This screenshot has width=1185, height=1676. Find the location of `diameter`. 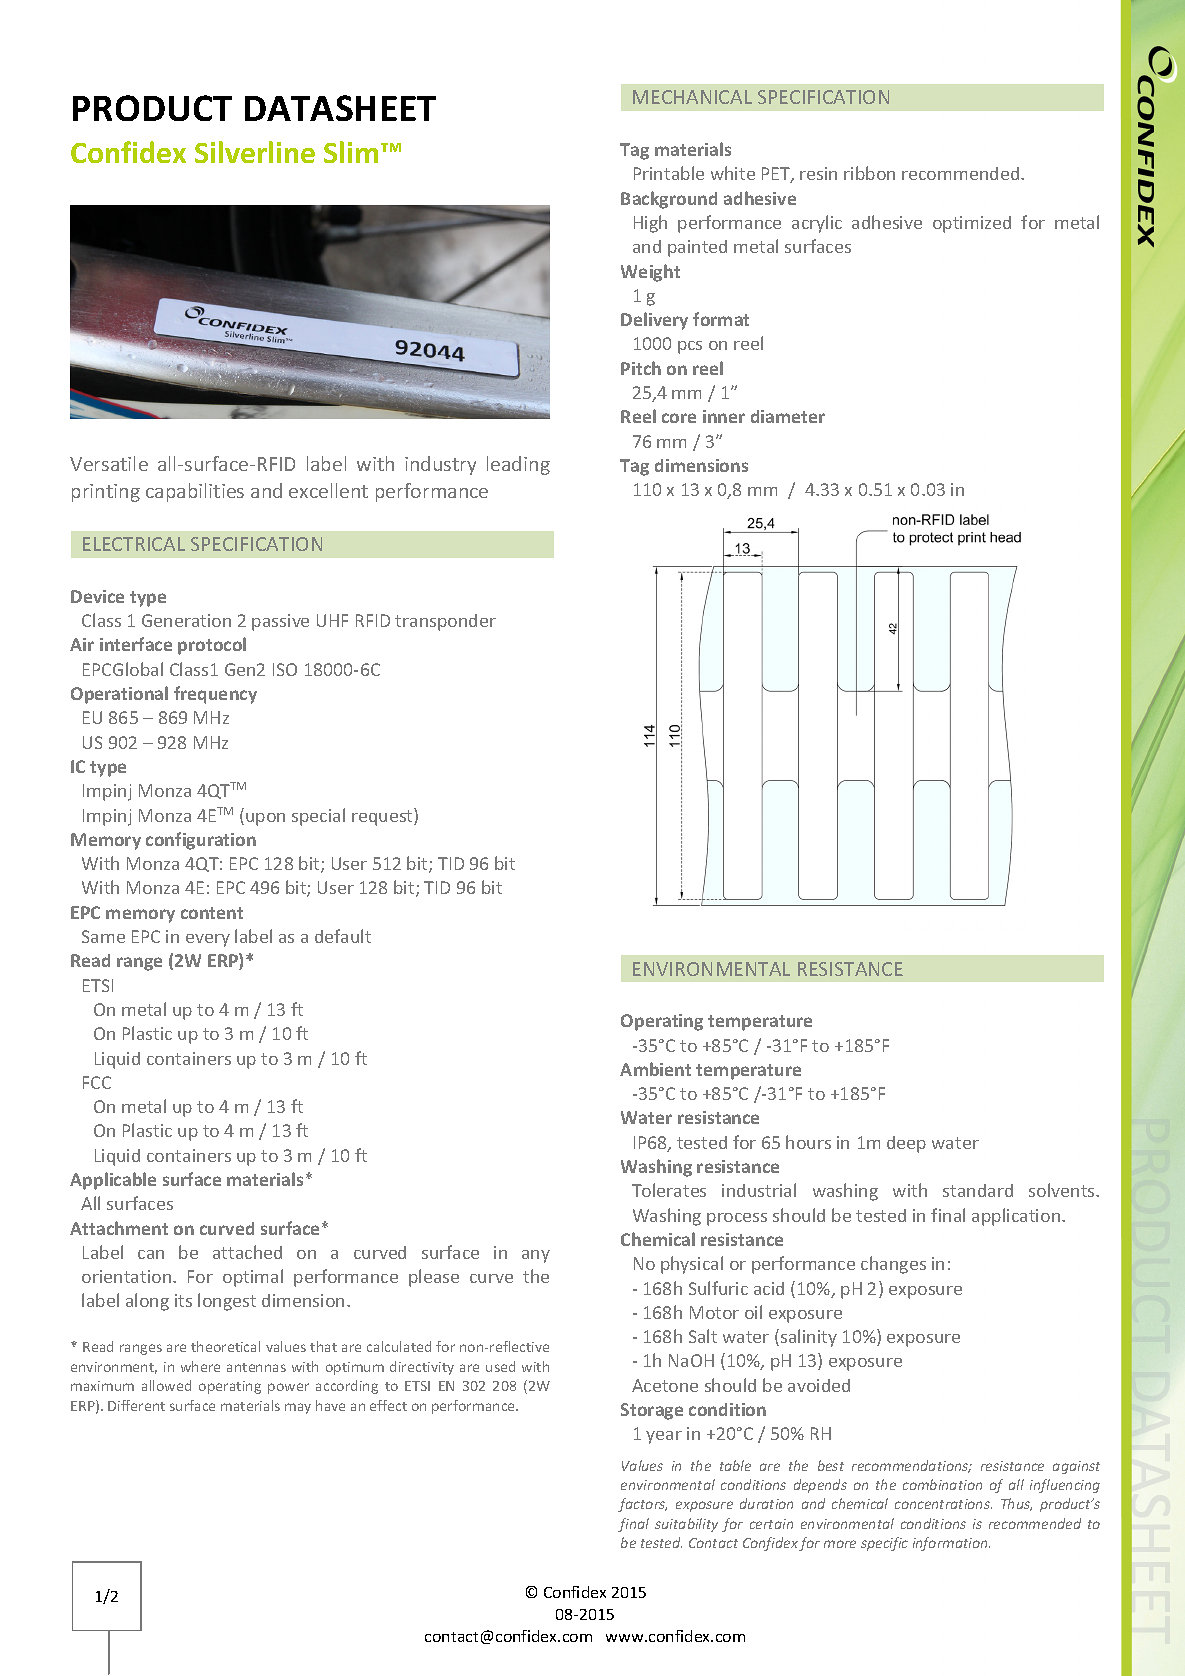

diameter is located at coordinates (788, 416).
